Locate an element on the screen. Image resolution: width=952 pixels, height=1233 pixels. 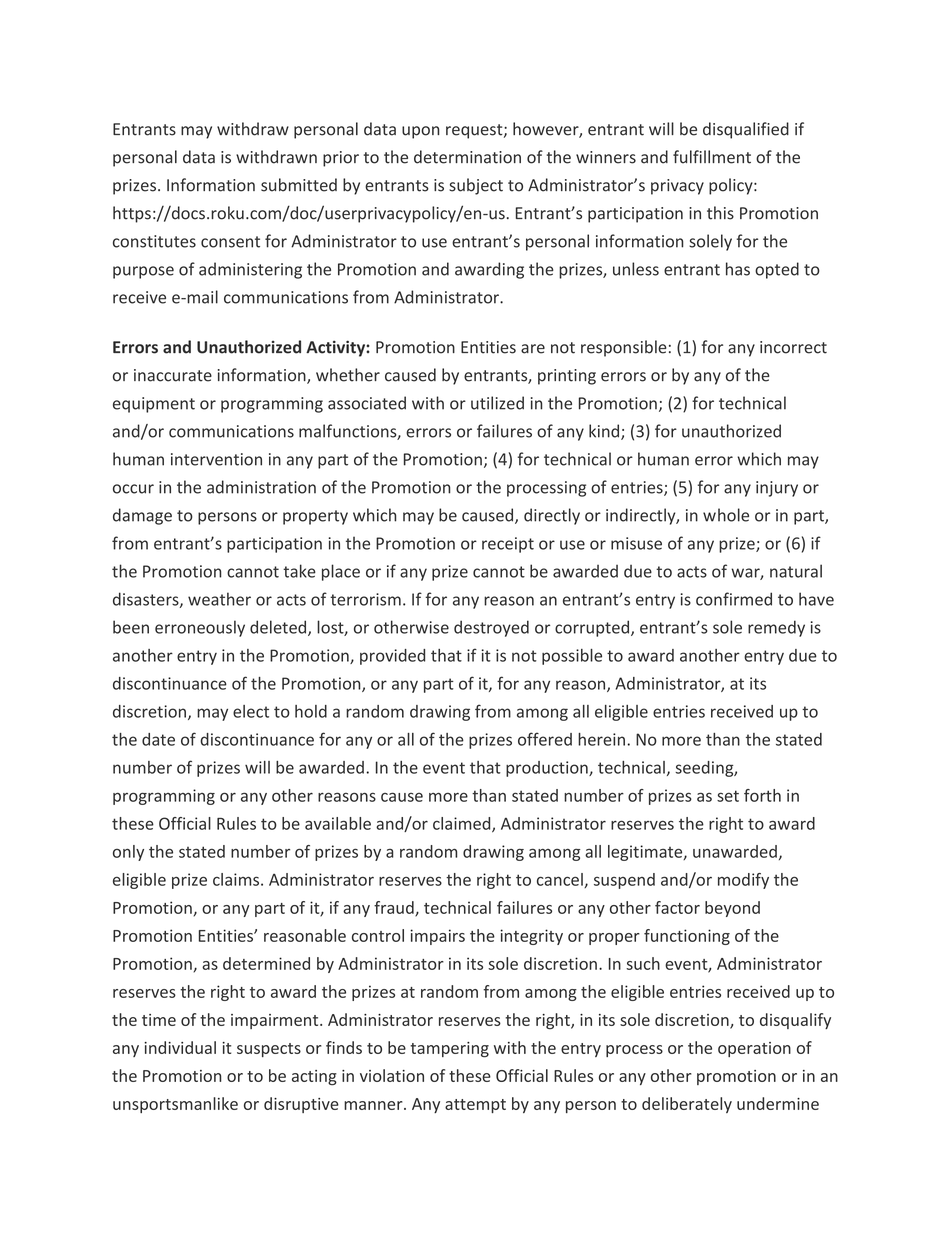
erroneously is located at coordinates (200, 628).
